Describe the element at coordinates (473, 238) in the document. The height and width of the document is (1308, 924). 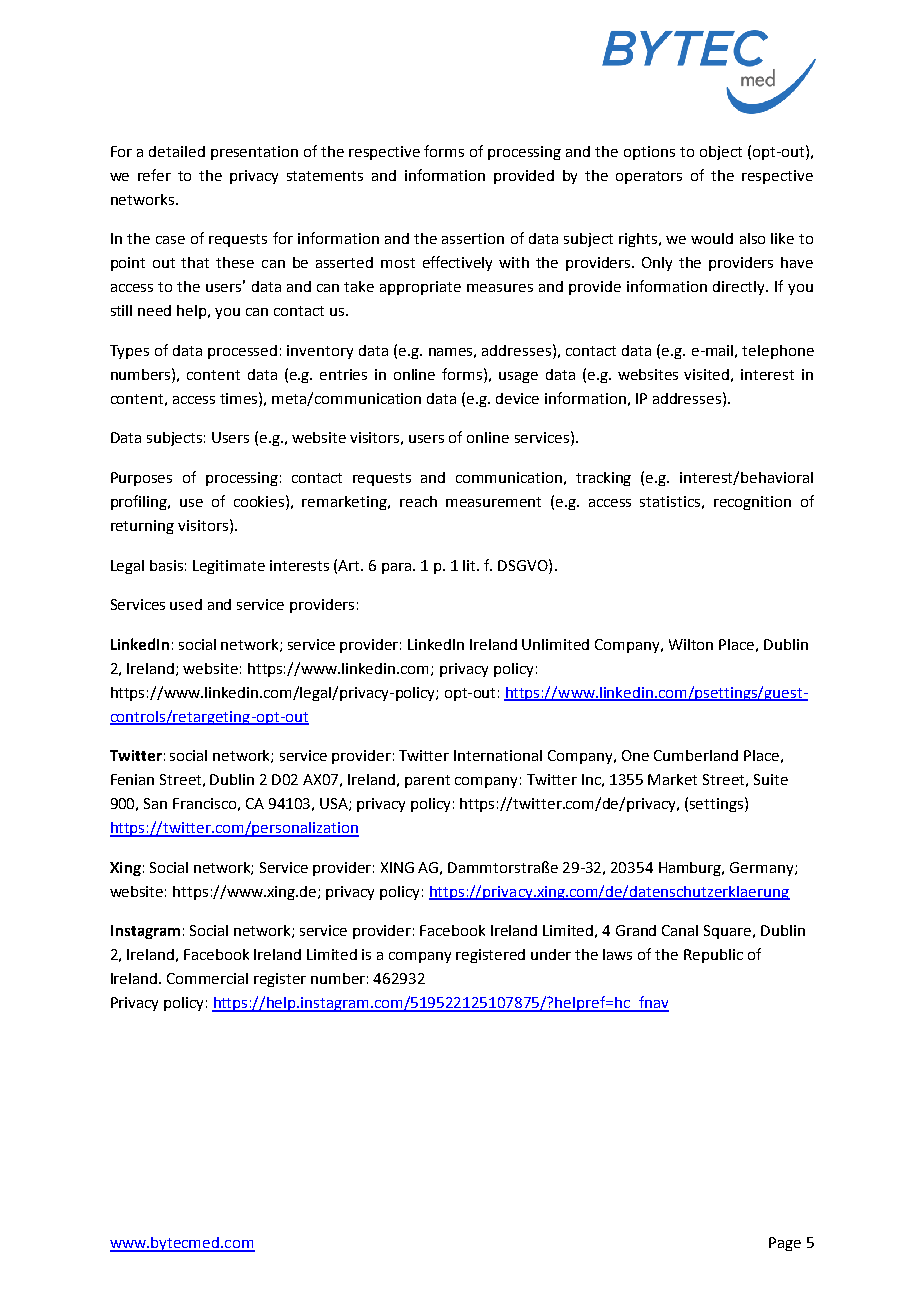
I see `assertion` at that location.
